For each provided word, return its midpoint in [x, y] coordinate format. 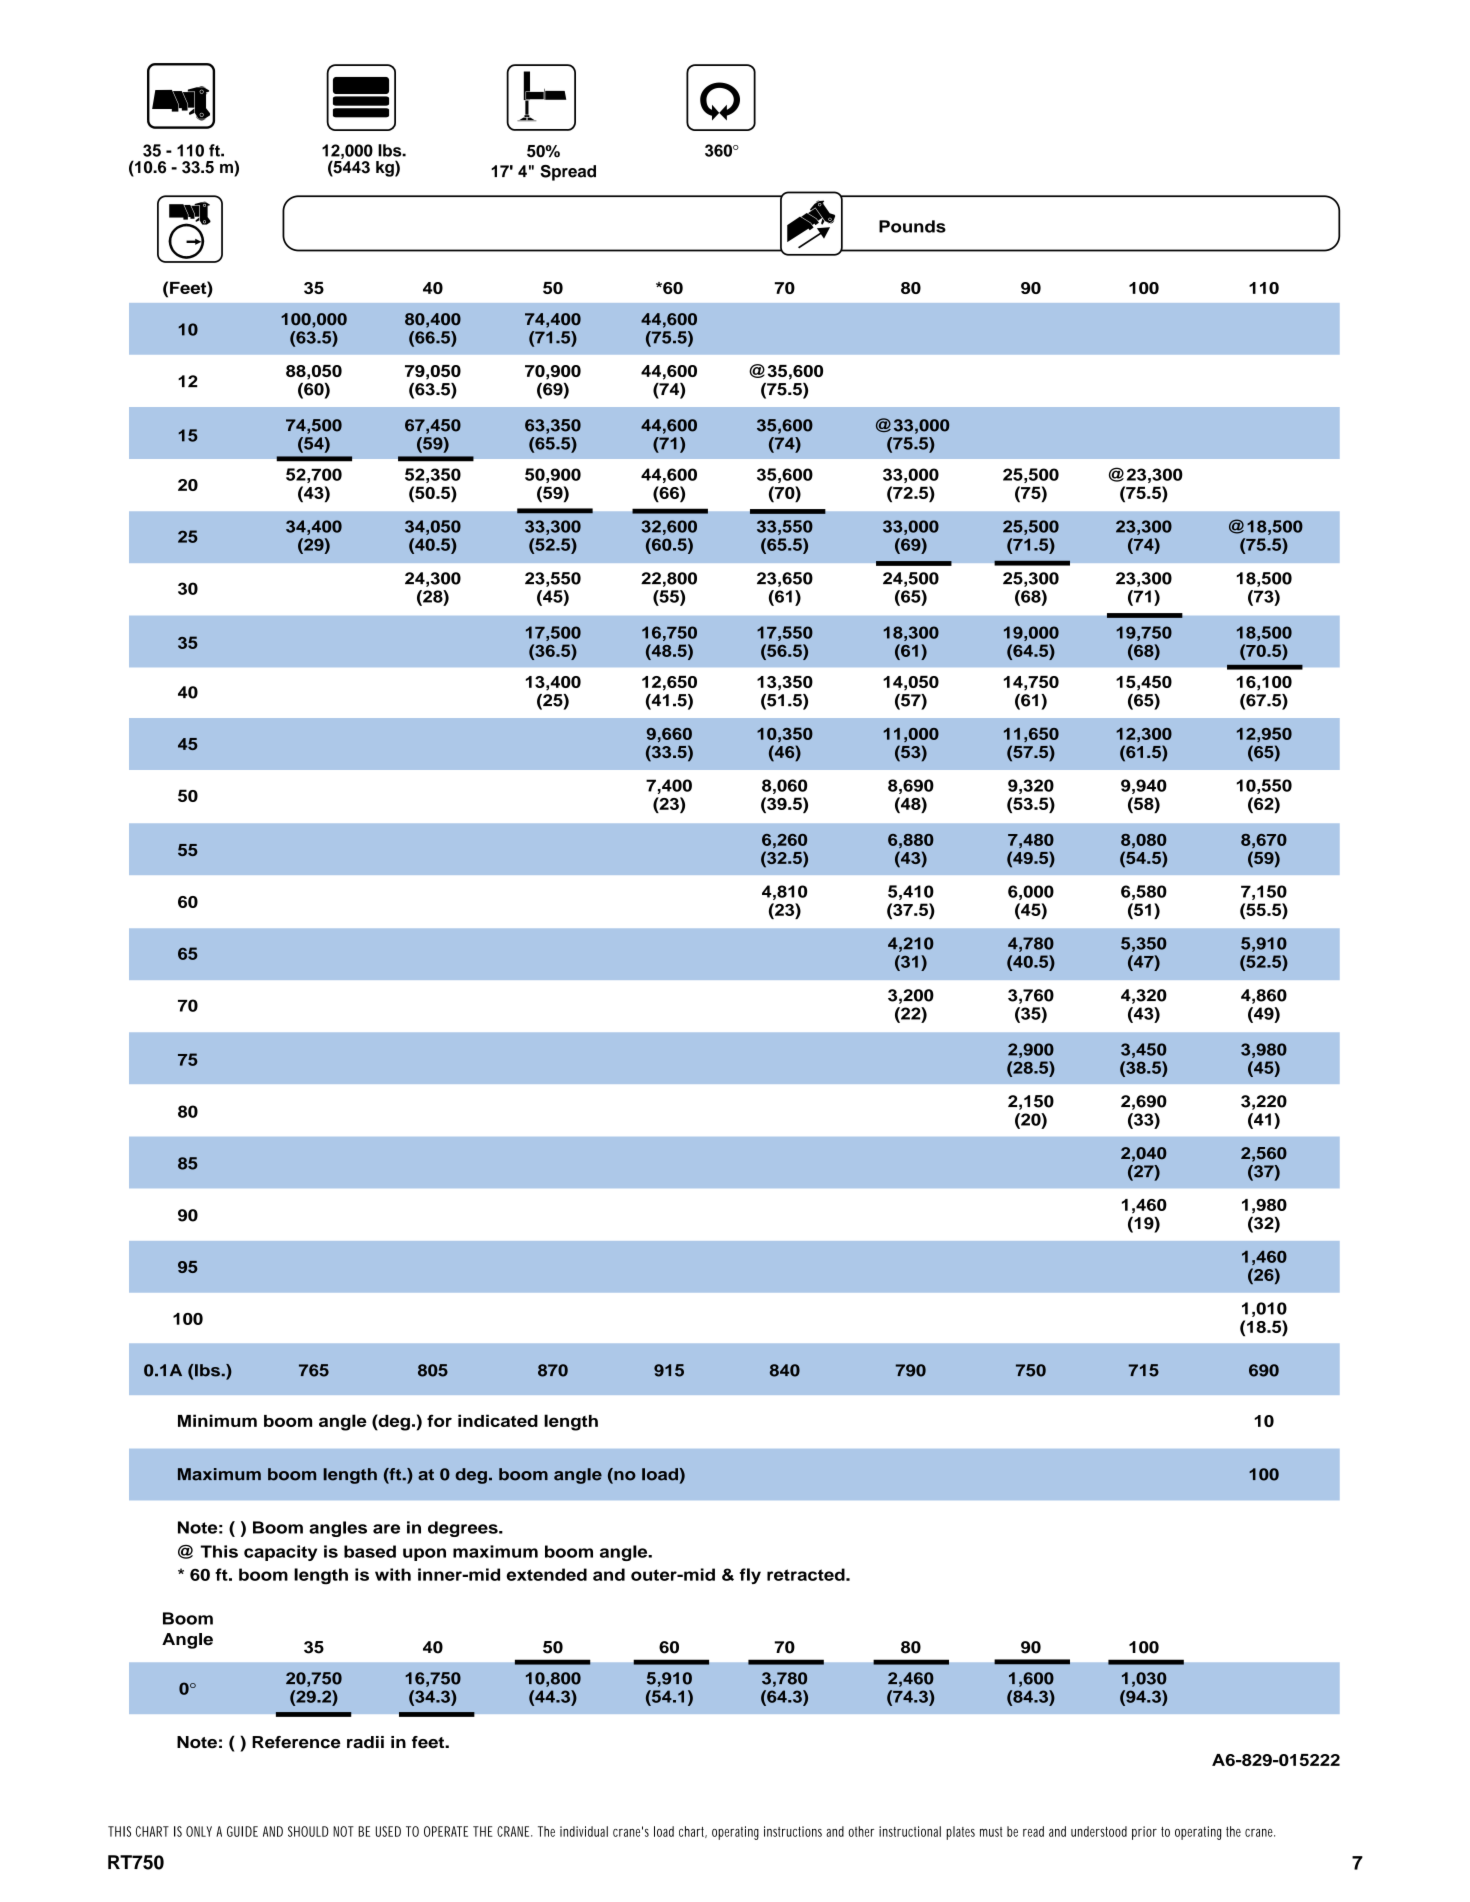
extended [546, 1574]
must [991, 1832]
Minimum [217, 1420]
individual [584, 1831]
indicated [498, 1420]
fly [750, 1576]
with [393, 1574]
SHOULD [308, 1831]
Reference [296, 1742]
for [439, 1420]
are [386, 1529]
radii [365, 1742]
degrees [464, 1529]
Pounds [912, 226]
